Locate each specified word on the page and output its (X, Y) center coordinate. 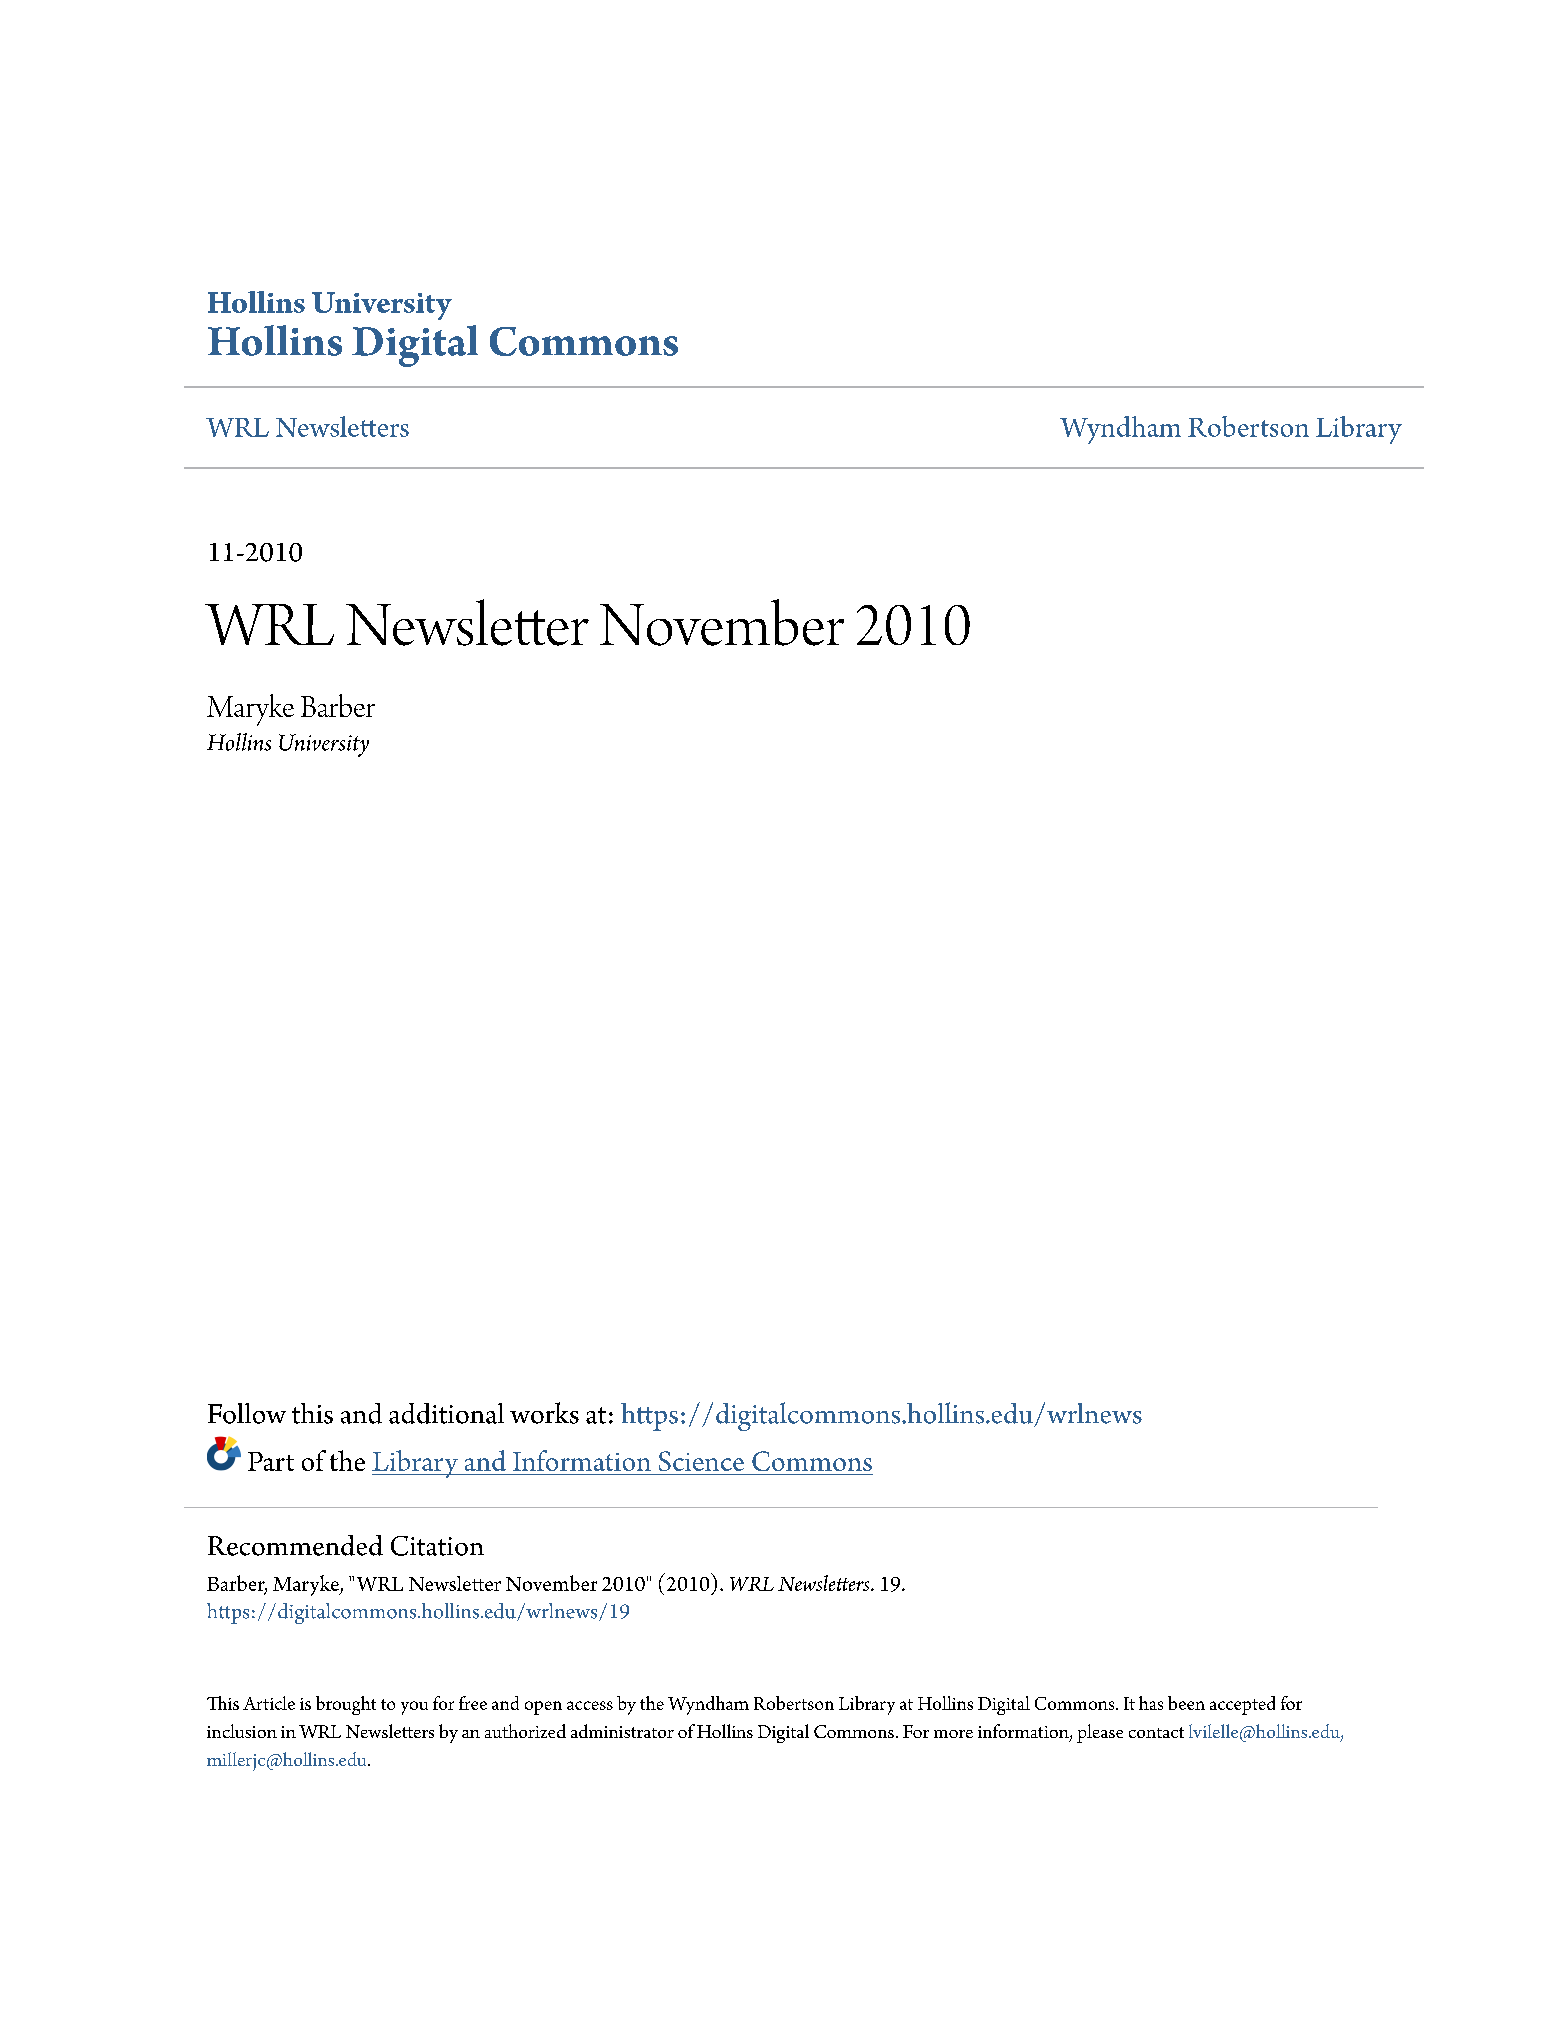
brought (346, 1705)
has (1151, 1703)
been (1186, 1703)
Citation (437, 1546)
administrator (622, 1731)
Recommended (295, 1545)
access (590, 1705)
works (544, 1413)
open (543, 1708)
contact (1156, 1732)
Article (269, 1703)
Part (271, 1461)
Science (701, 1461)
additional (446, 1413)
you (414, 1708)
